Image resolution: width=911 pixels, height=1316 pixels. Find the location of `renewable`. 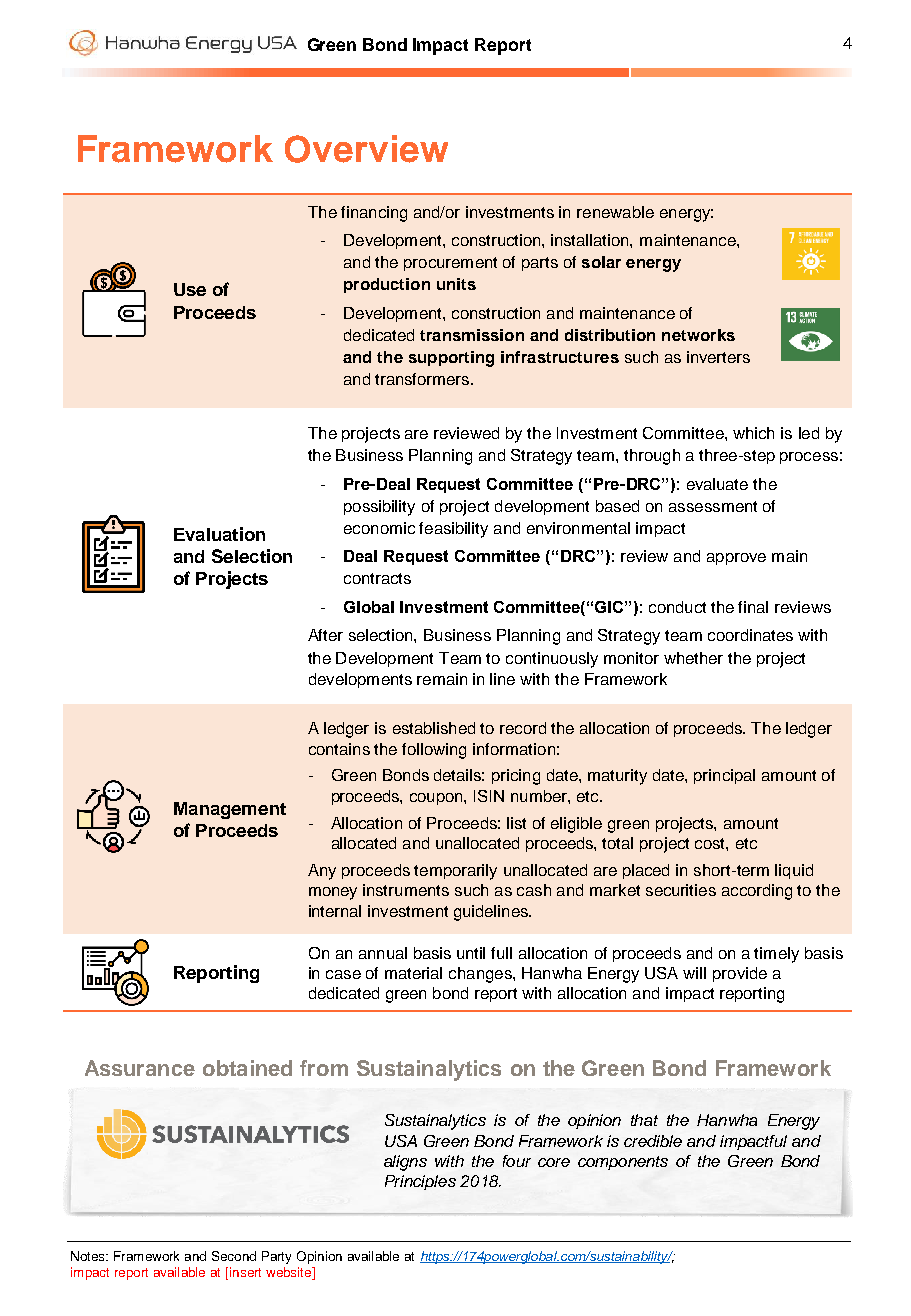

renewable is located at coordinates (615, 212).
